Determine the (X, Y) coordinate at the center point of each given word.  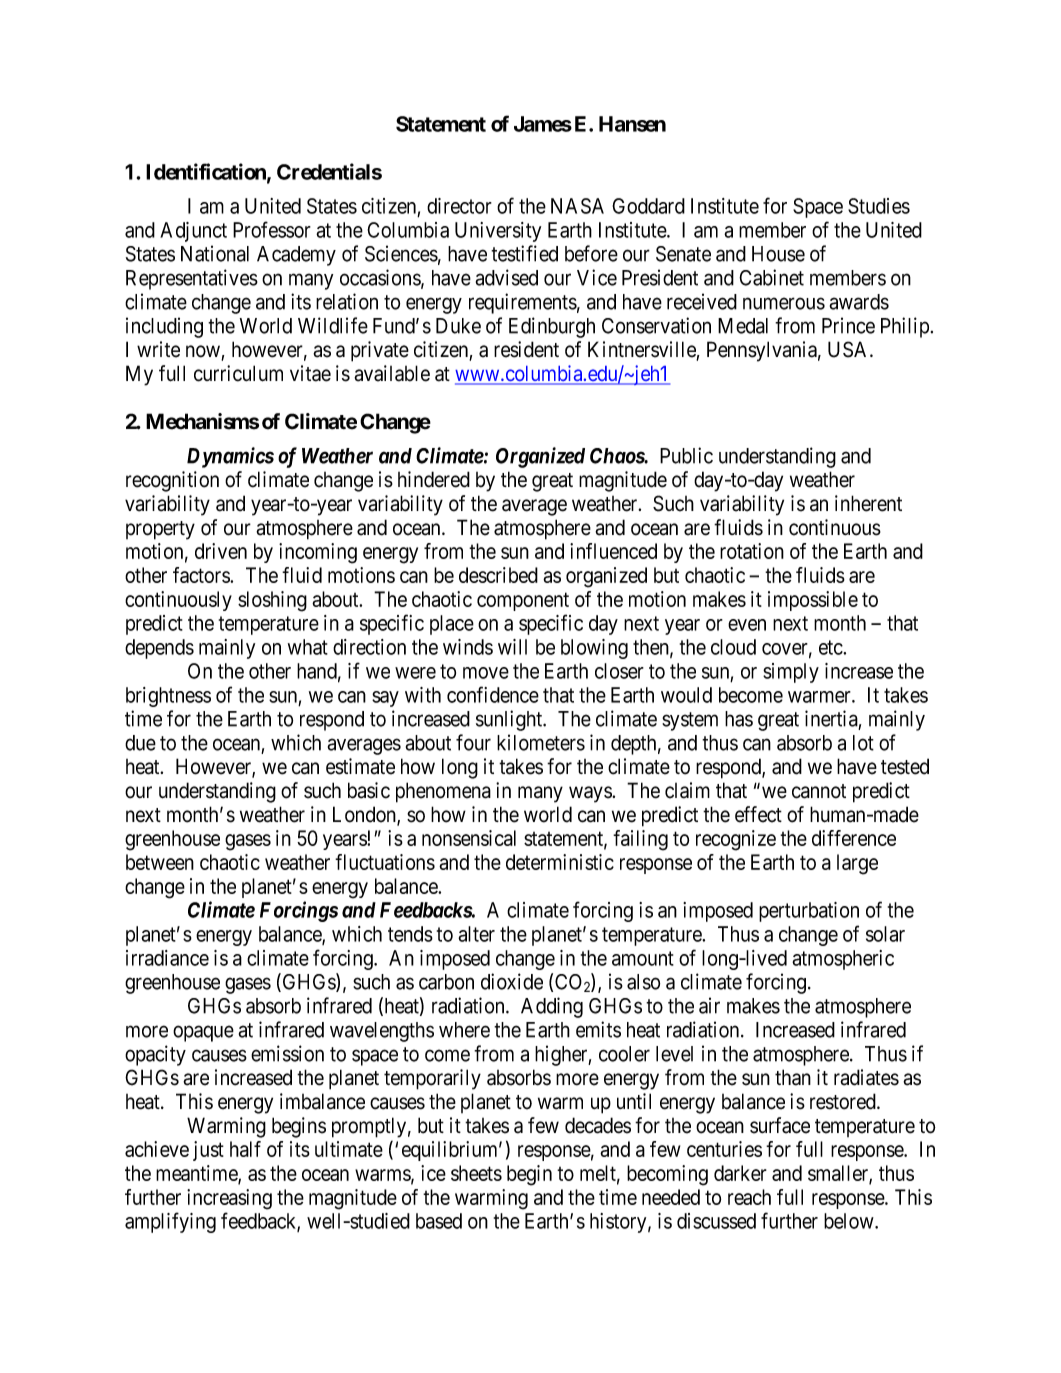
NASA (577, 206)
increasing (229, 1199)
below (850, 1221)
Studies (879, 206)
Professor (272, 229)
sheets (476, 1173)
